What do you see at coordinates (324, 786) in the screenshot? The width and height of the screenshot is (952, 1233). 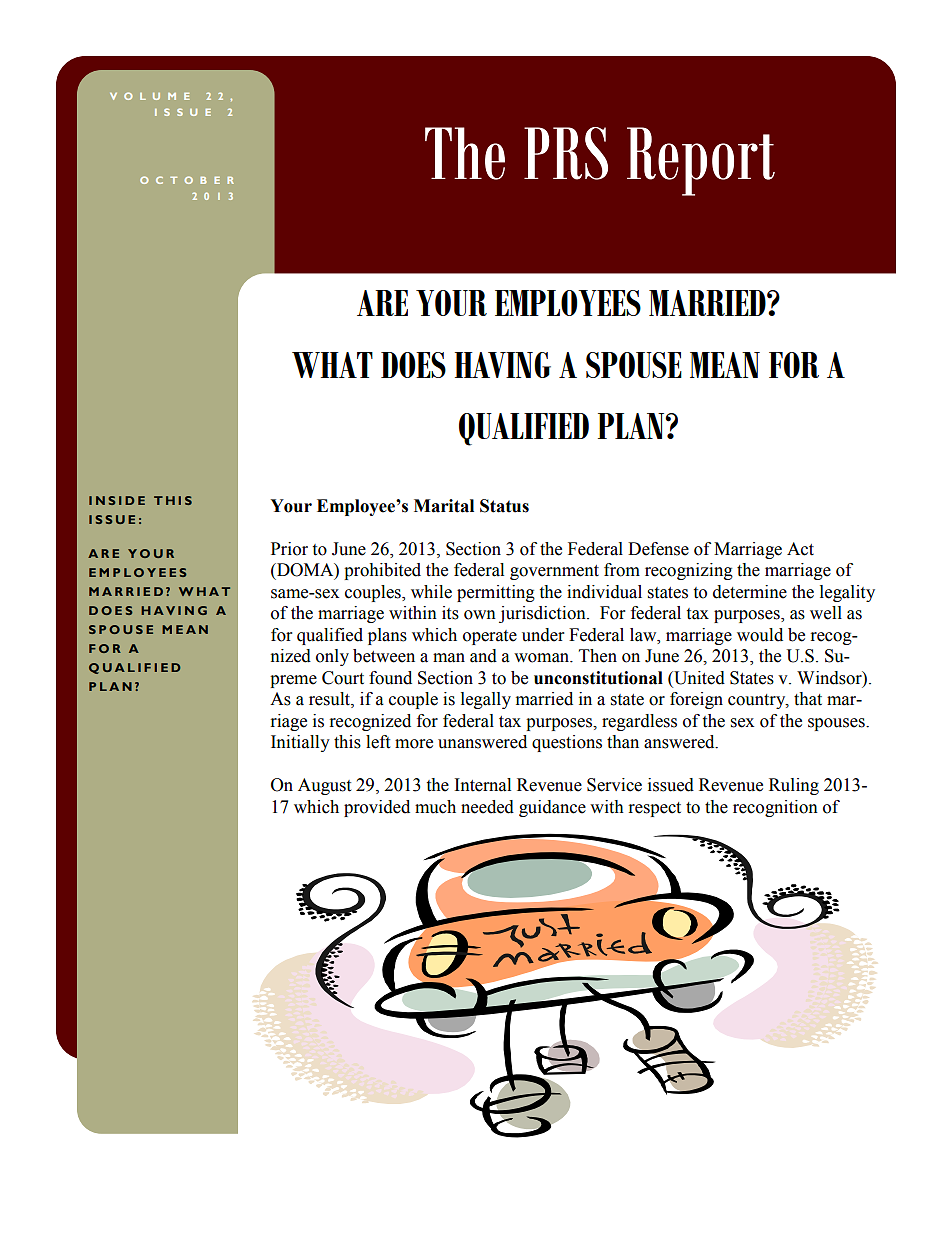 I see `August` at bounding box center [324, 786].
